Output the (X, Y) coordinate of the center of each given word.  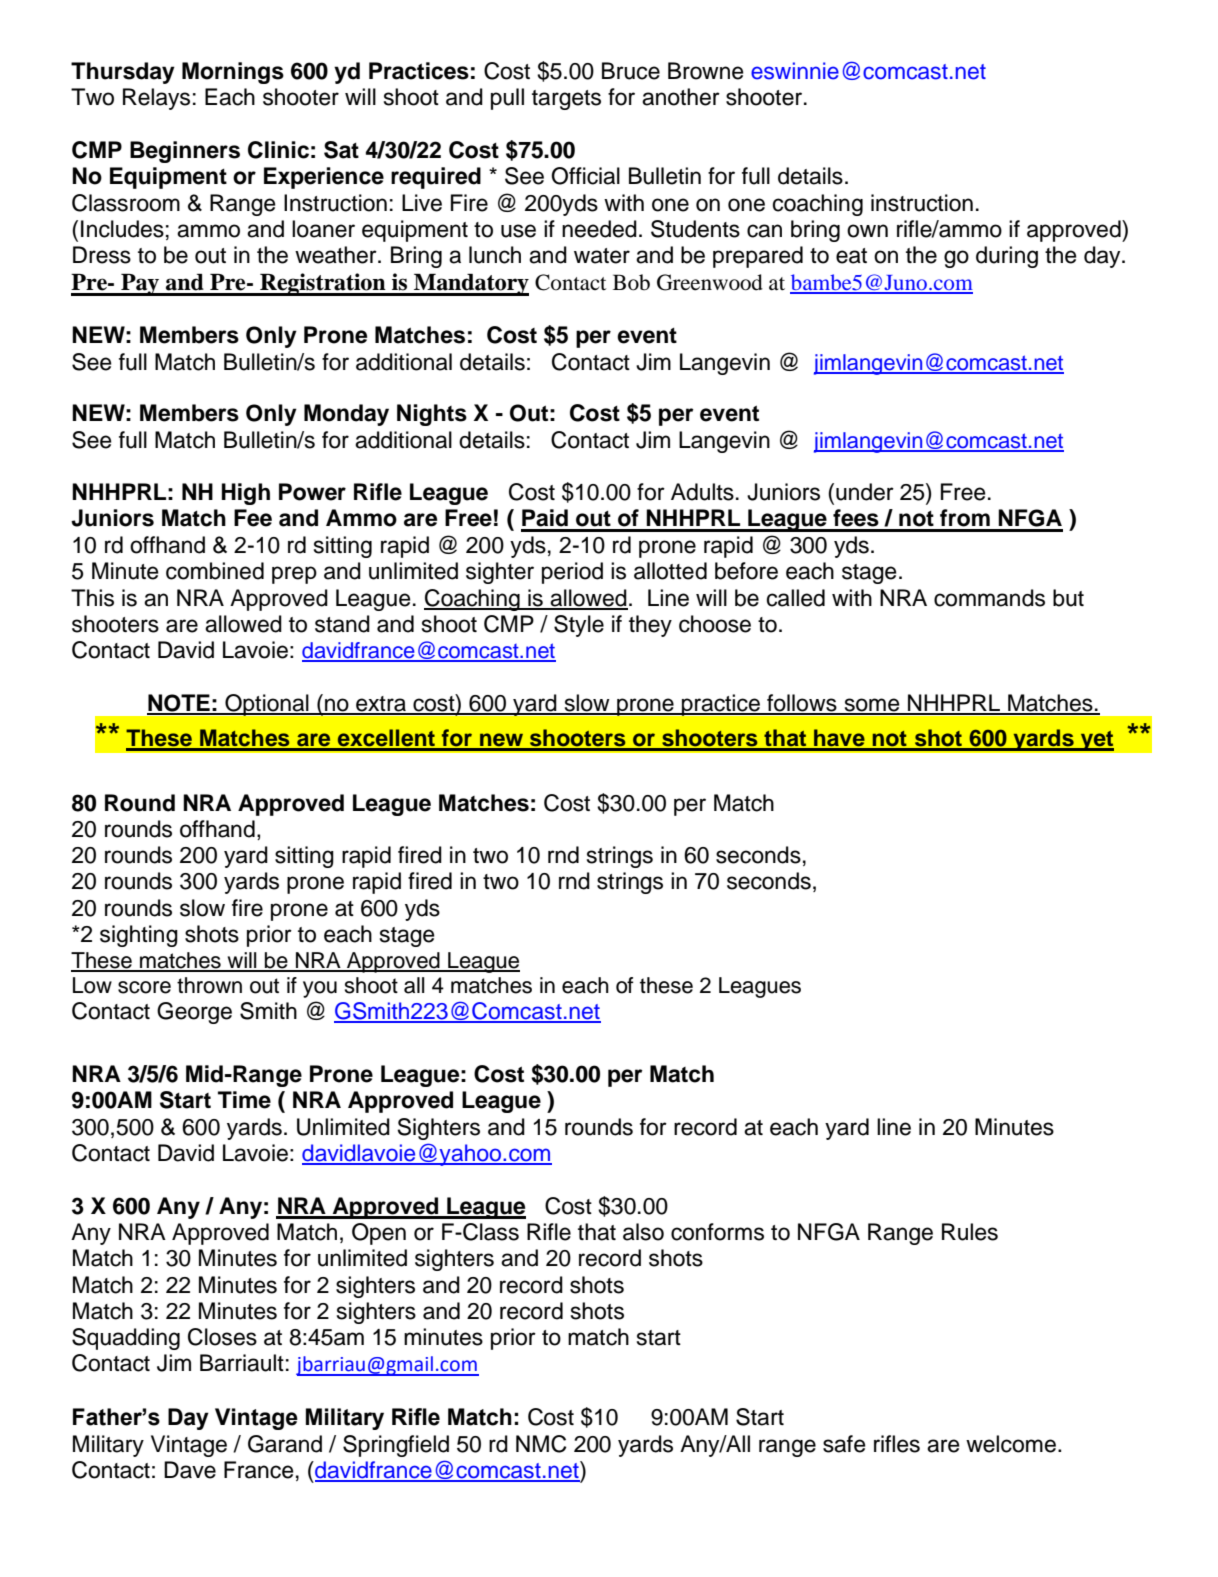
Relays (156, 99)
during (1007, 257)
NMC (541, 1444)
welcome (1011, 1444)
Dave (190, 1470)
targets (566, 100)
